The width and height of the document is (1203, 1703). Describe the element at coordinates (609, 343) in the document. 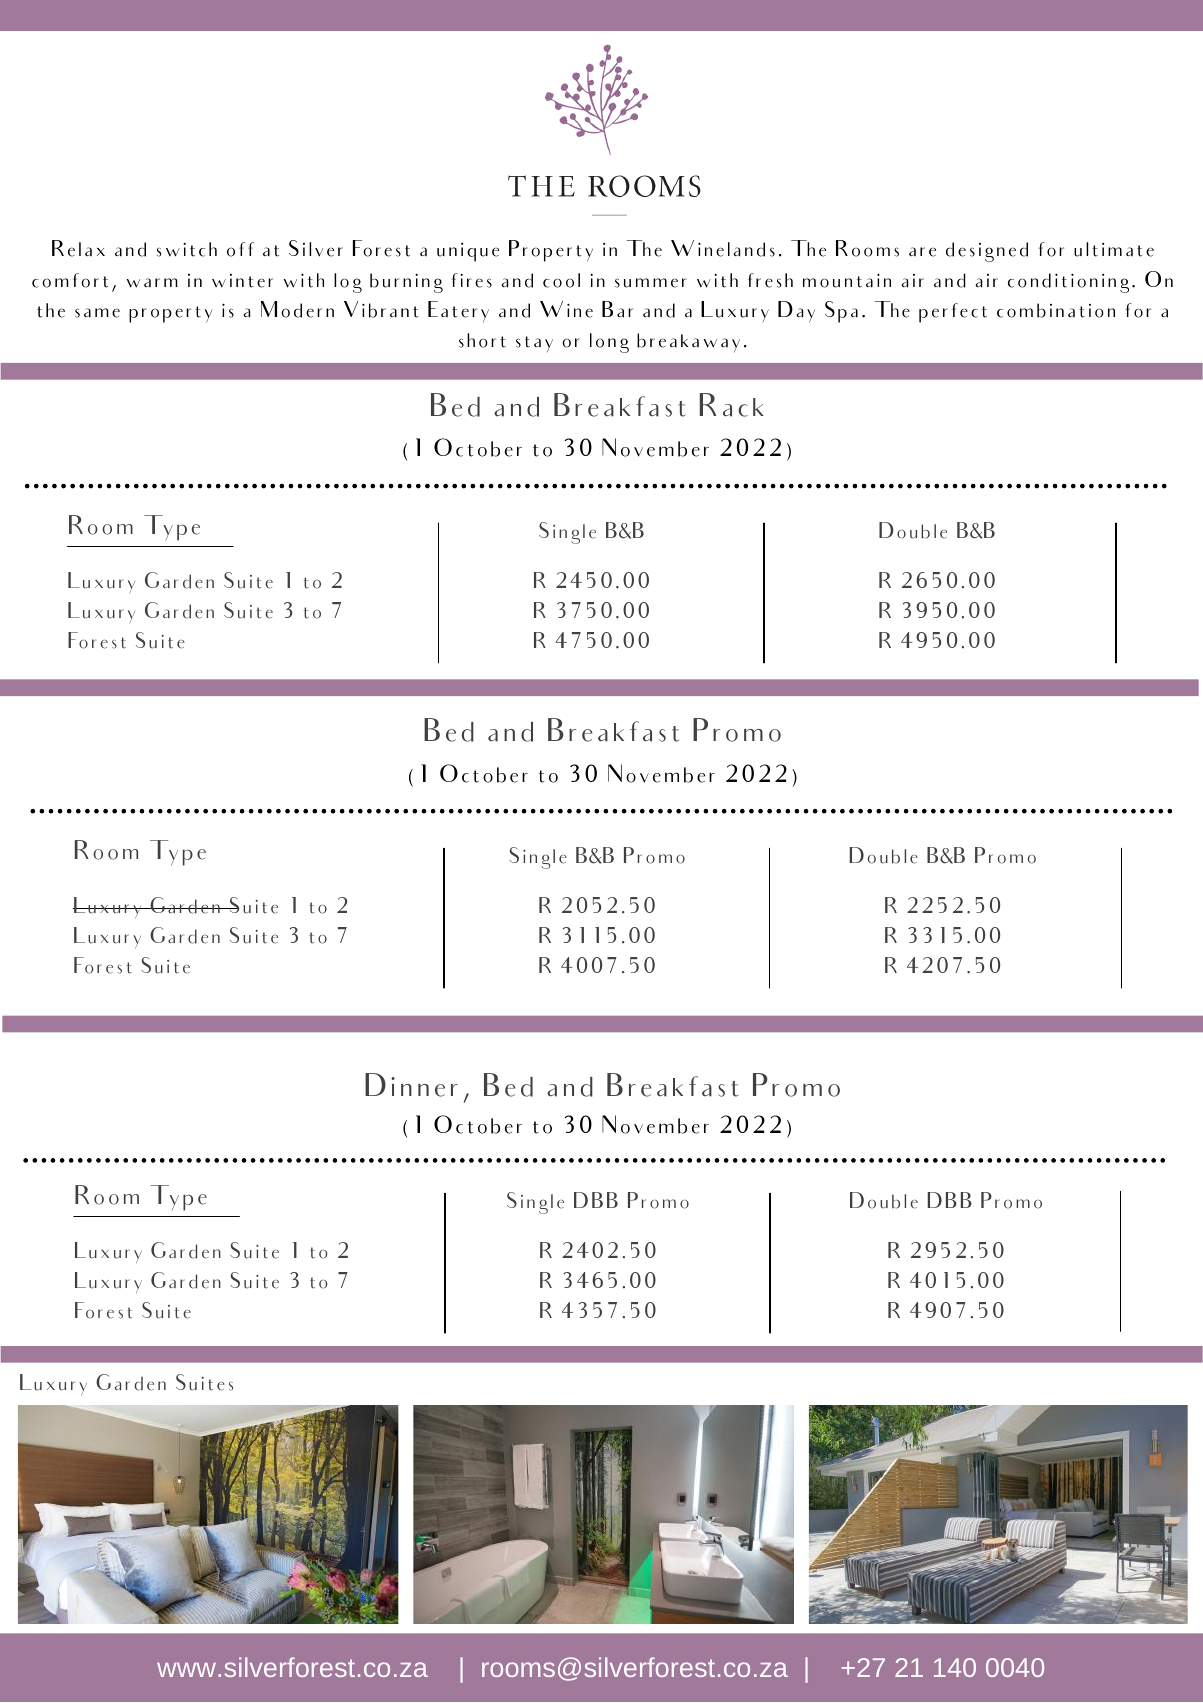

I see `long` at that location.
